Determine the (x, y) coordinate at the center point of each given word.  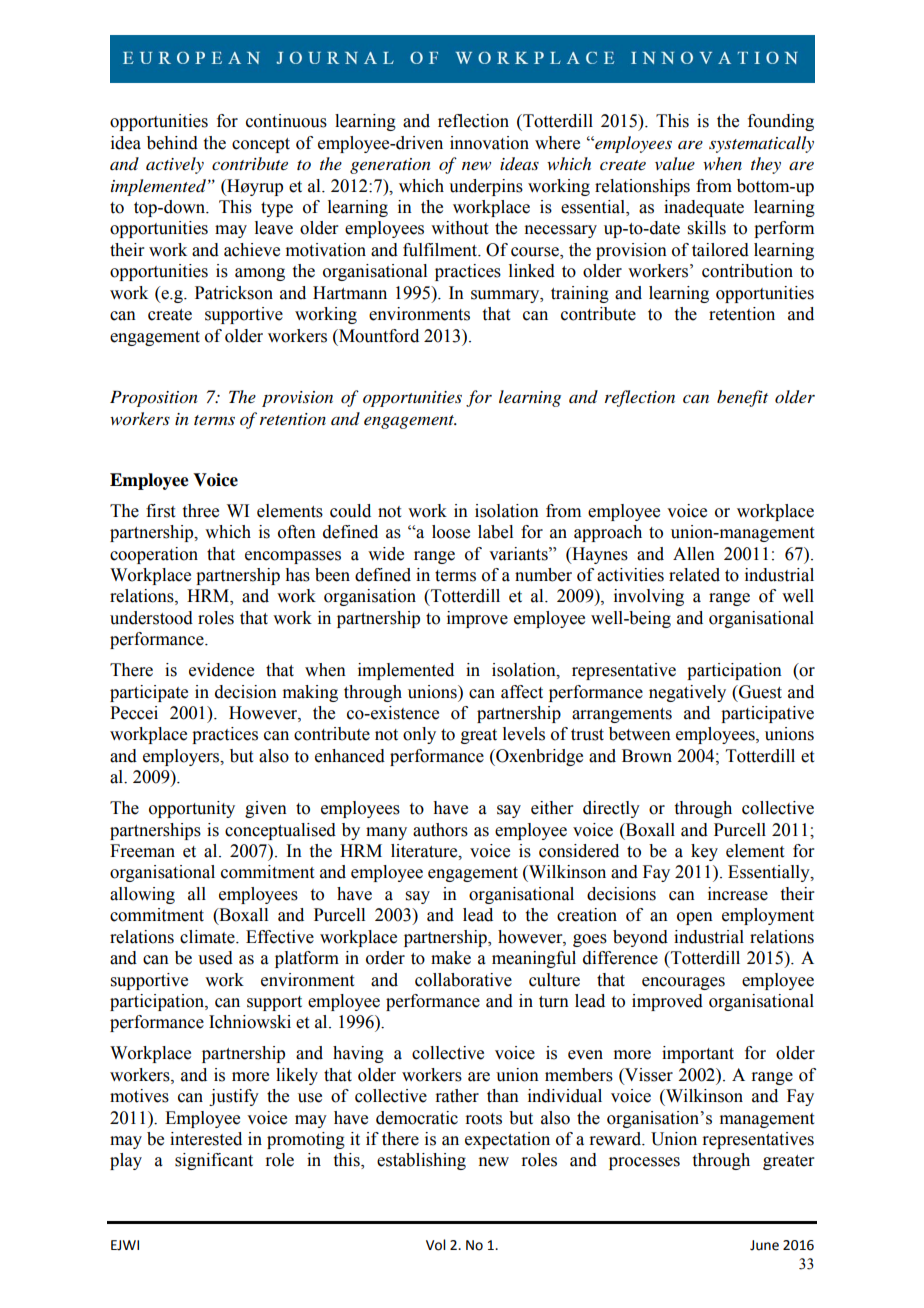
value (675, 163)
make (451, 958)
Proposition (154, 398)
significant (214, 1161)
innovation (489, 143)
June (764, 1245)
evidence (221, 670)
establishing (421, 1161)
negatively (687, 693)
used (215, 958)
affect (522, 692)
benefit (742, 398)
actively (175, 165)
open (695, 918)
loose (451, 532)
